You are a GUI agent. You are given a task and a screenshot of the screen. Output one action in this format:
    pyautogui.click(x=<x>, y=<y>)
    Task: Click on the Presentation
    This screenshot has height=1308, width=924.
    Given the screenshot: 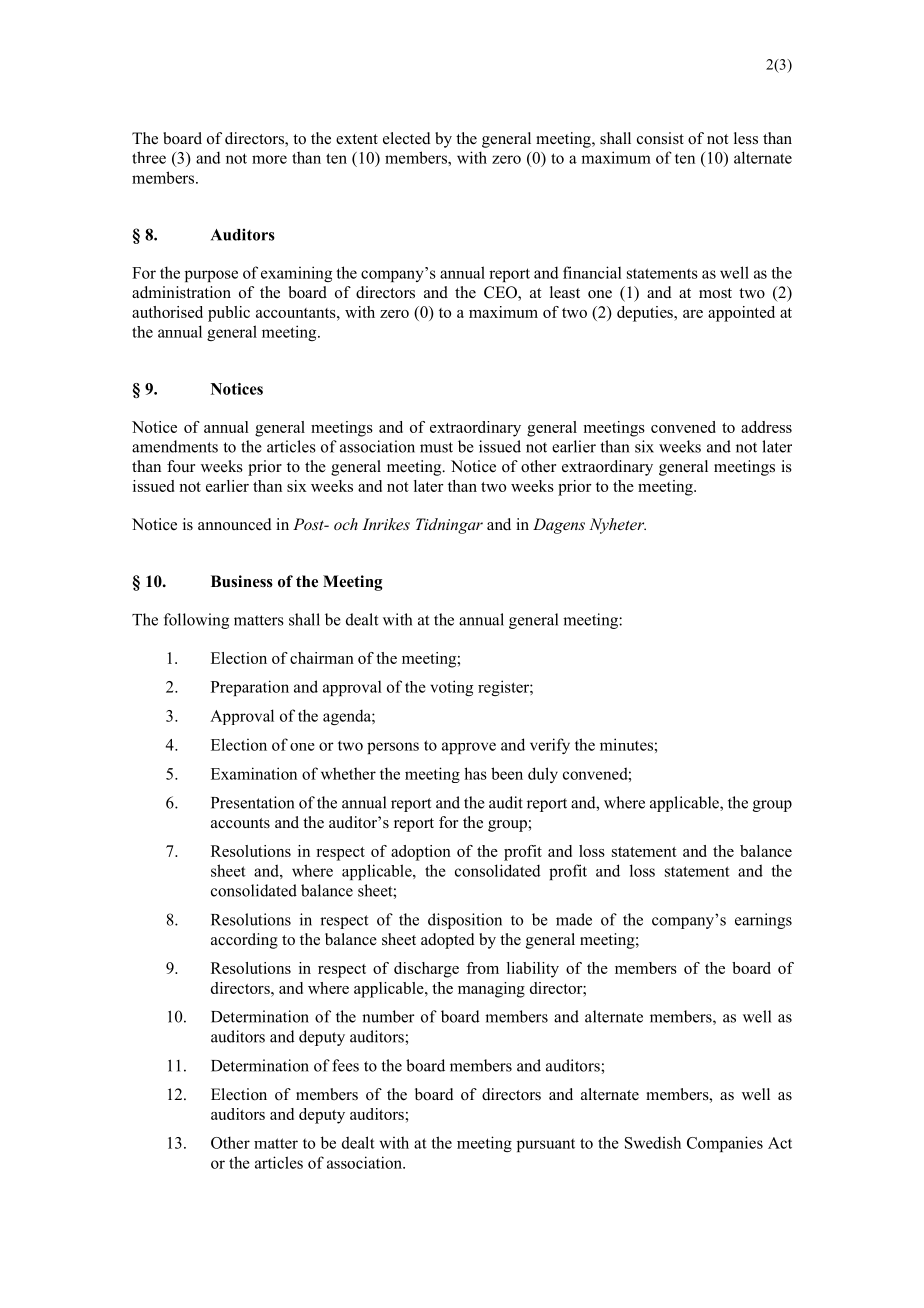 What is the action you would take?
    pyautogui.click(x=252, y=802)
